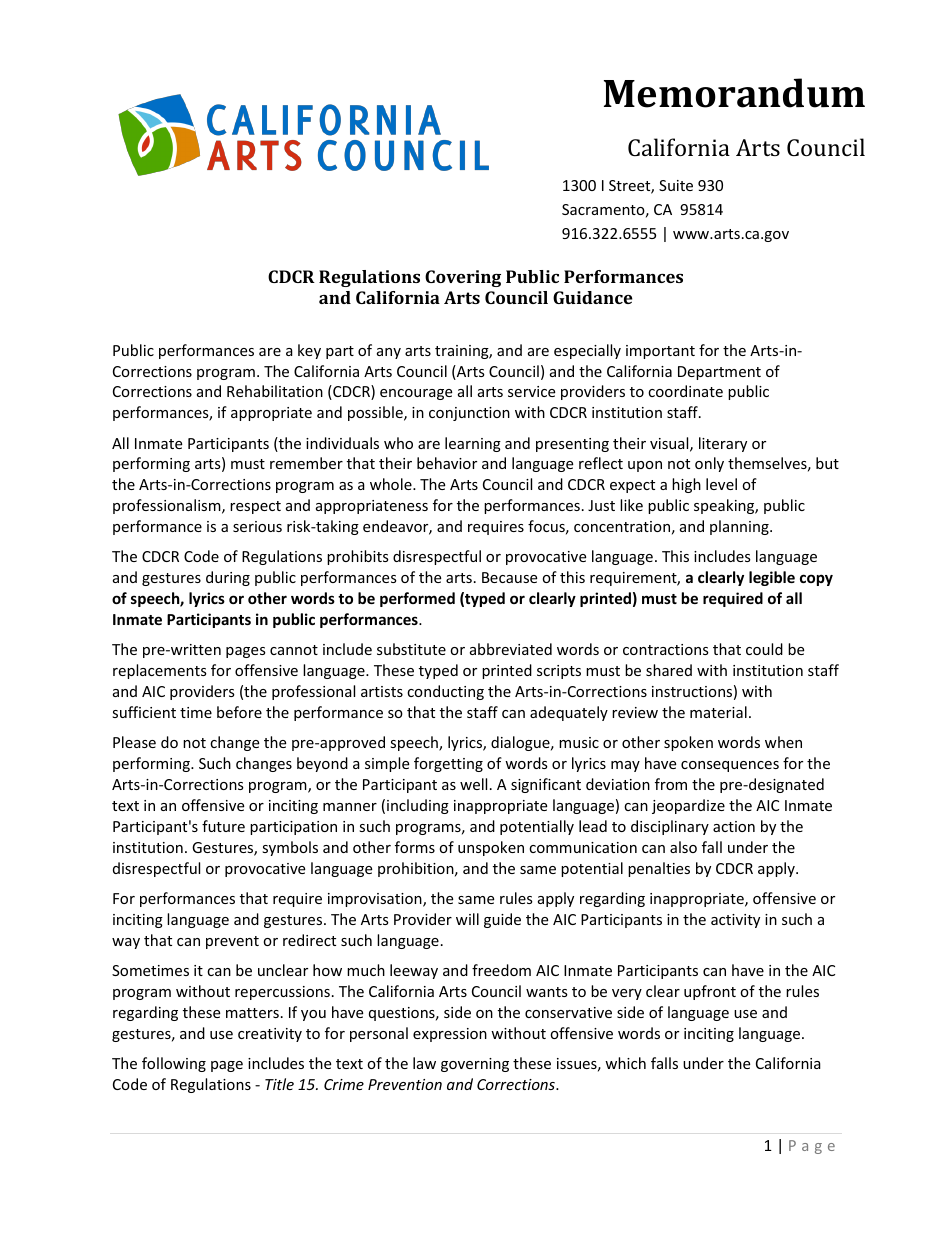 This screenshot has width=952, height=1233. Describe the element at coordinates (239, 712) in the screenshot. I see `before` at that location.
